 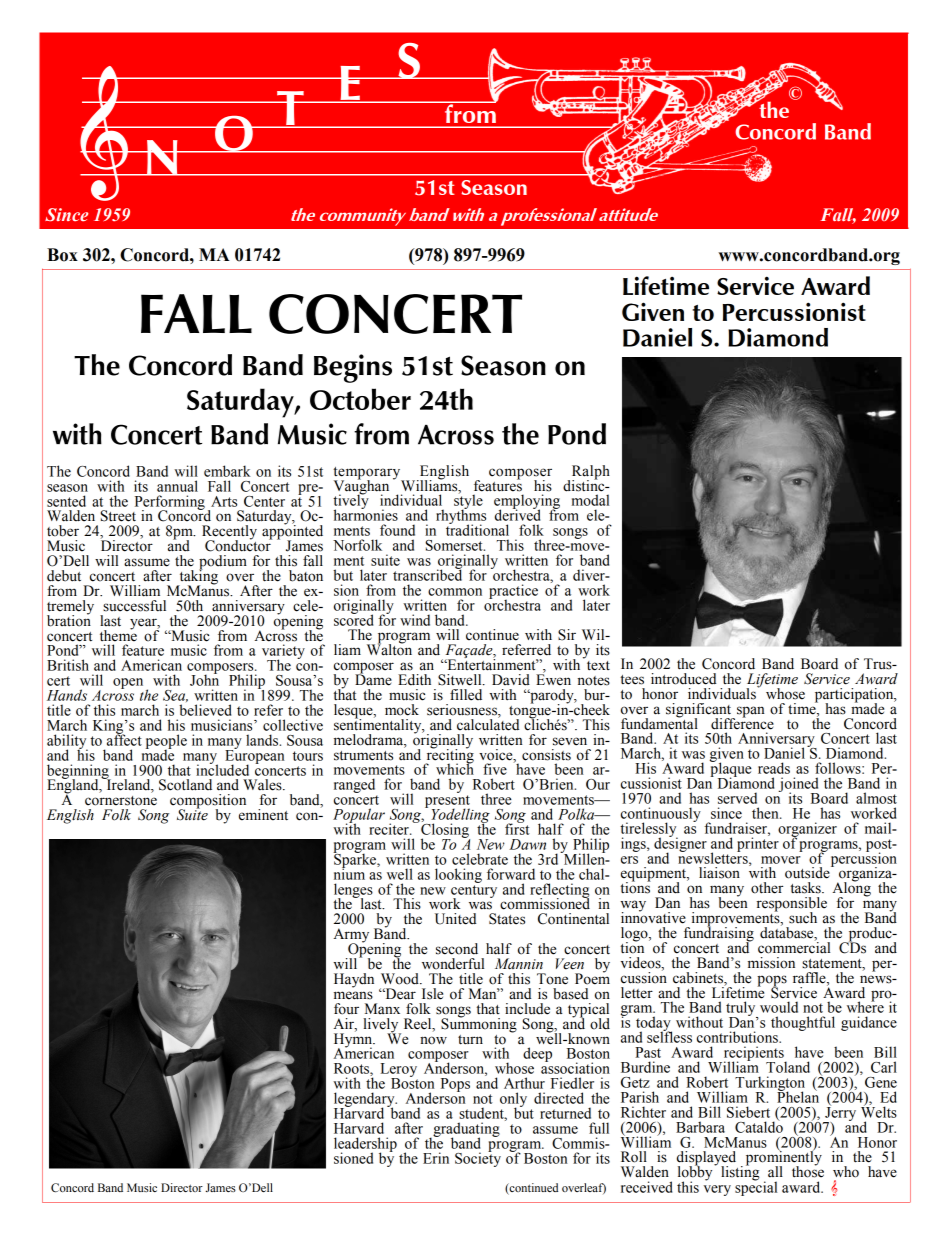 I want to click on Society, so click(x=478, y=1158).
